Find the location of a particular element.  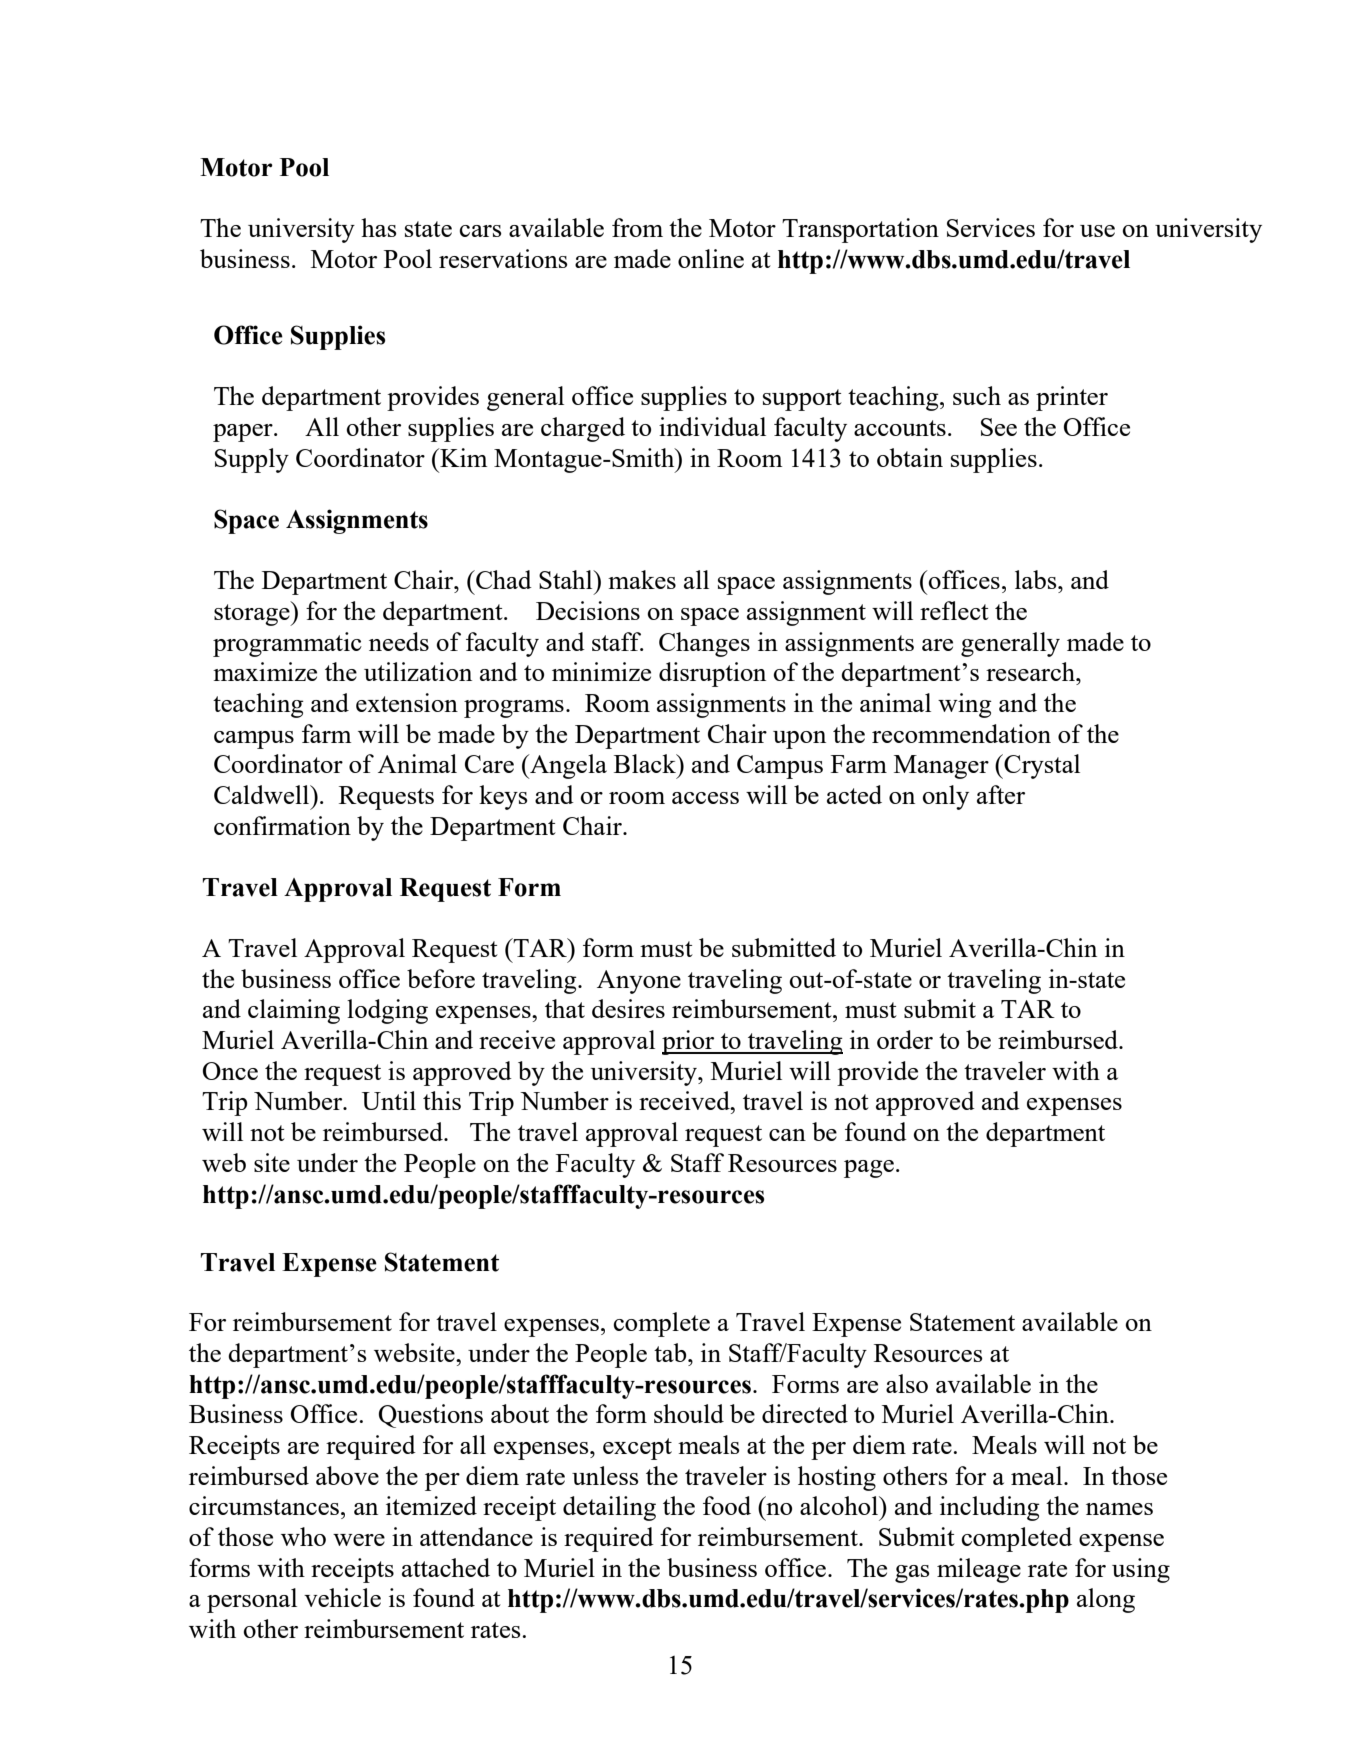

extension is located at coordinates (407, 702).
